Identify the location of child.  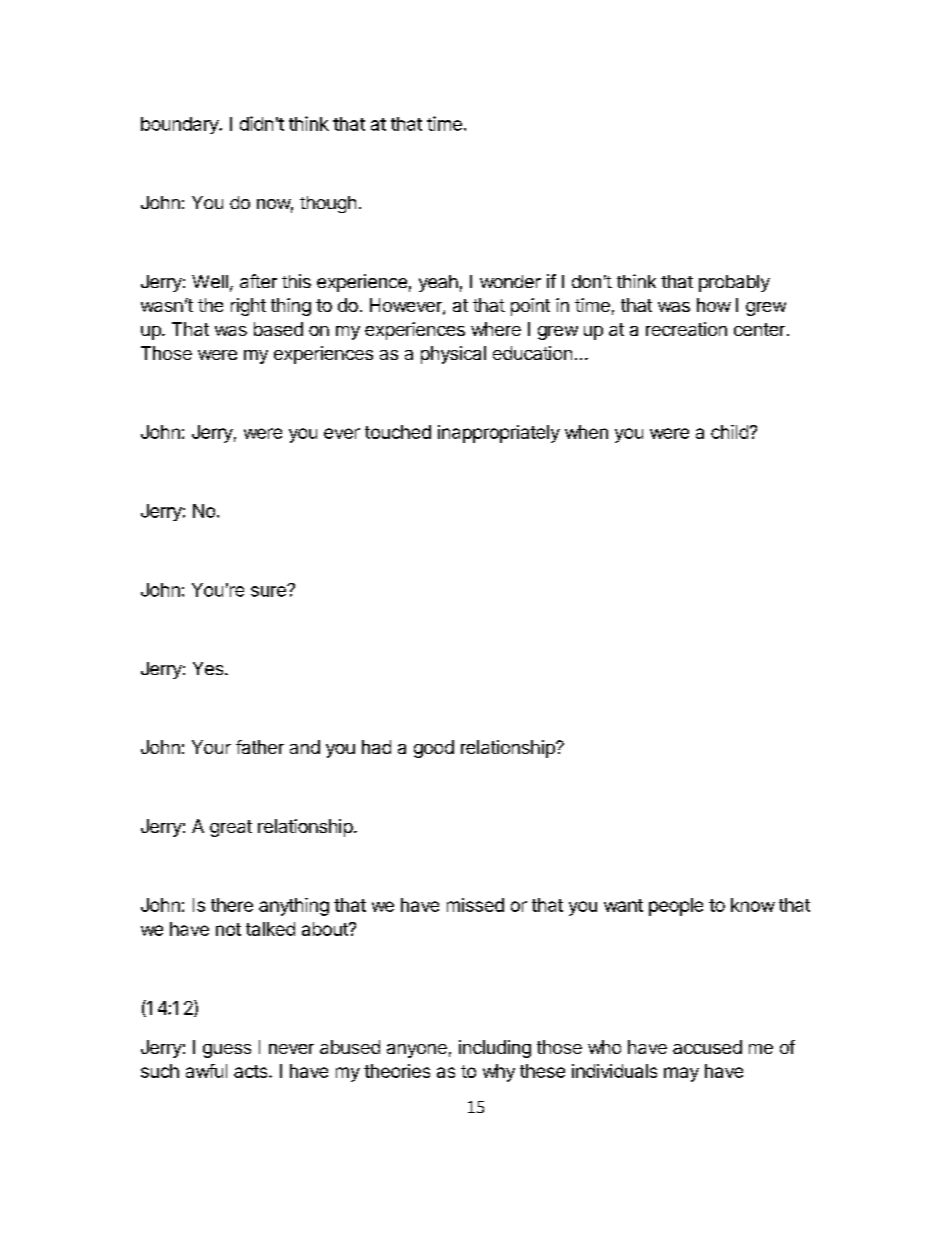
(729, 432).
